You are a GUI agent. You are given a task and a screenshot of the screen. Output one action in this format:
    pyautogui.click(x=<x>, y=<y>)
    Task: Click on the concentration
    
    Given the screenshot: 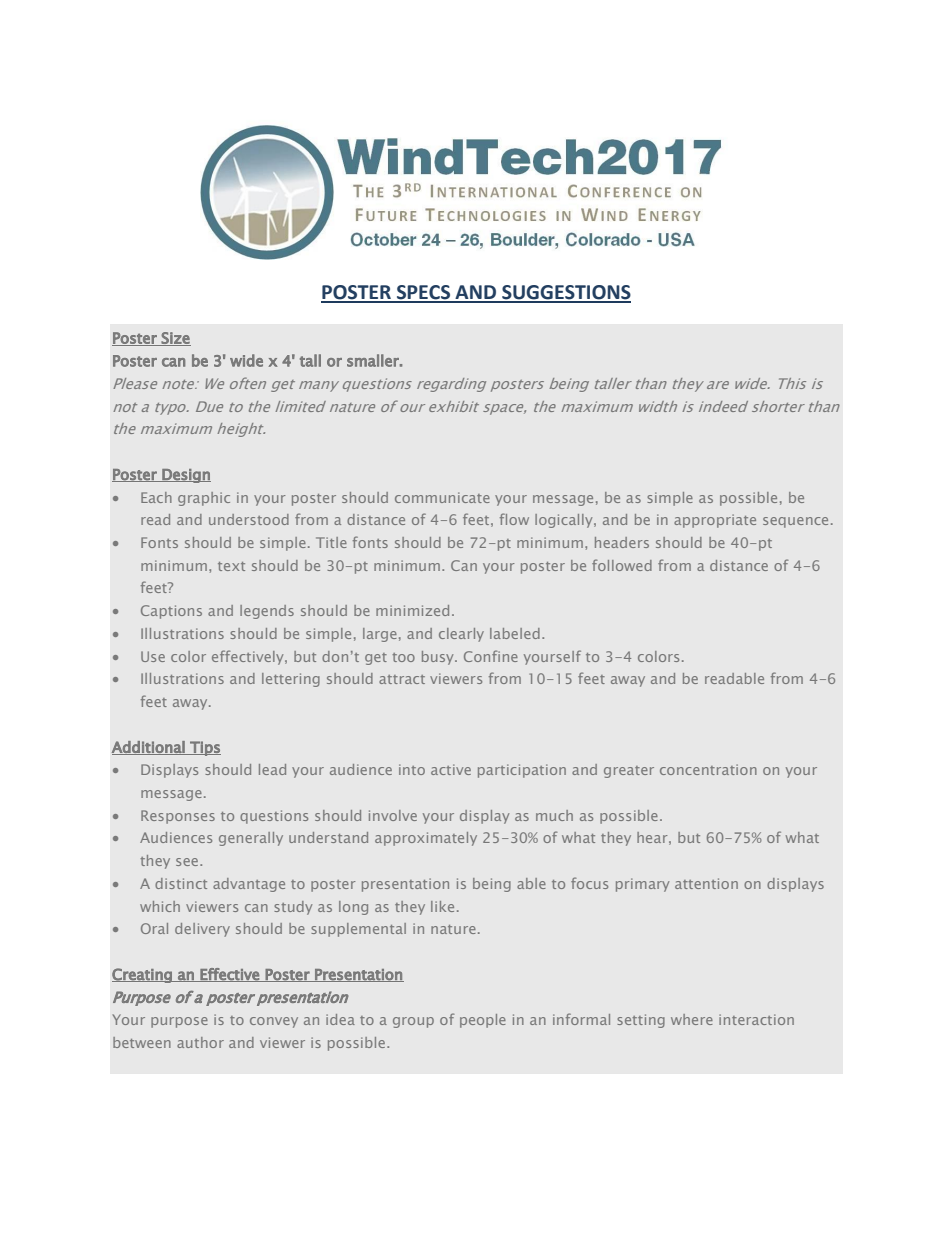 What is the action you would take?
    pyautogui.click(x=708, y=769)
